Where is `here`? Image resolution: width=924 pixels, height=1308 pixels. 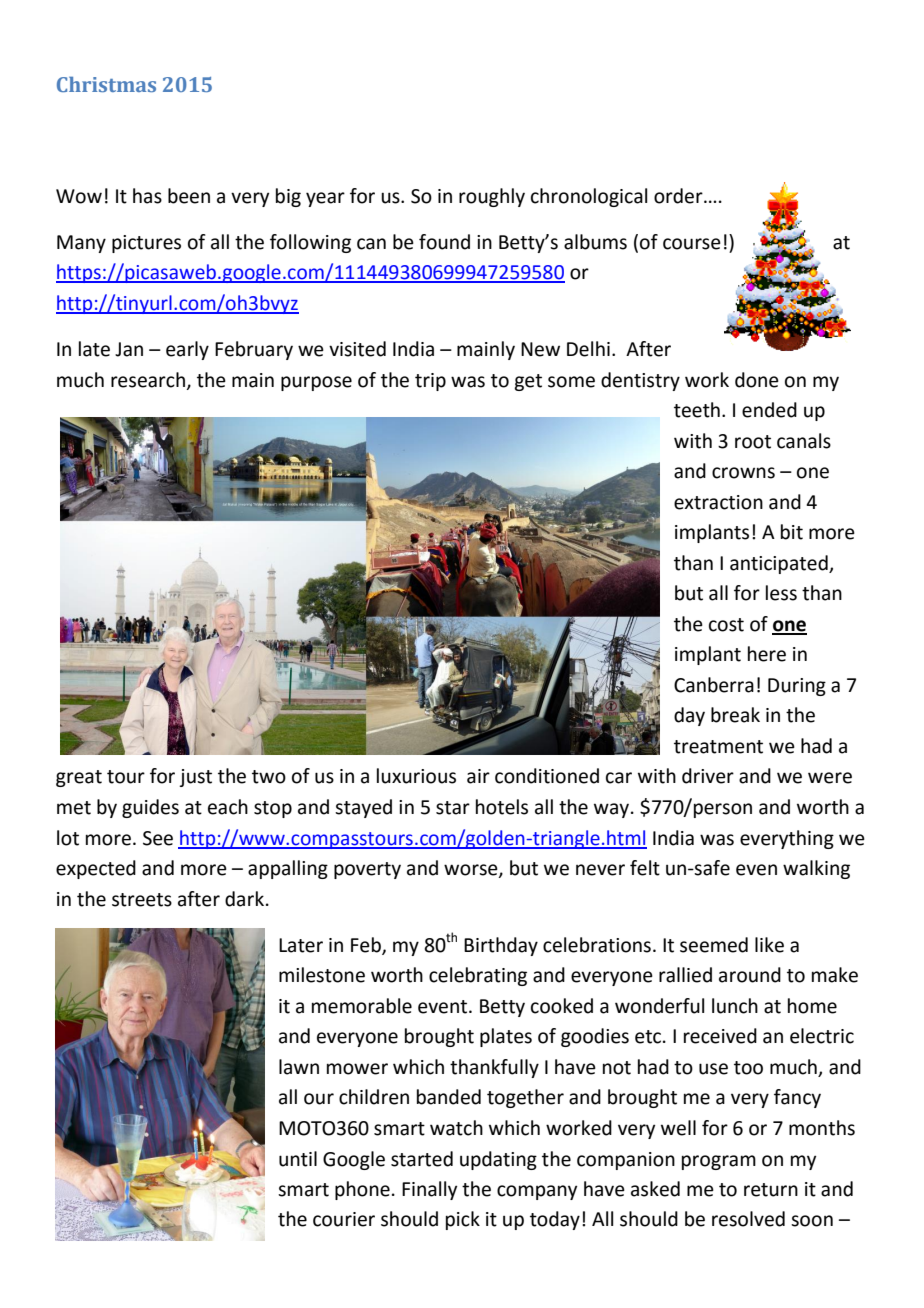
here is located at coordinates (767, 654).
